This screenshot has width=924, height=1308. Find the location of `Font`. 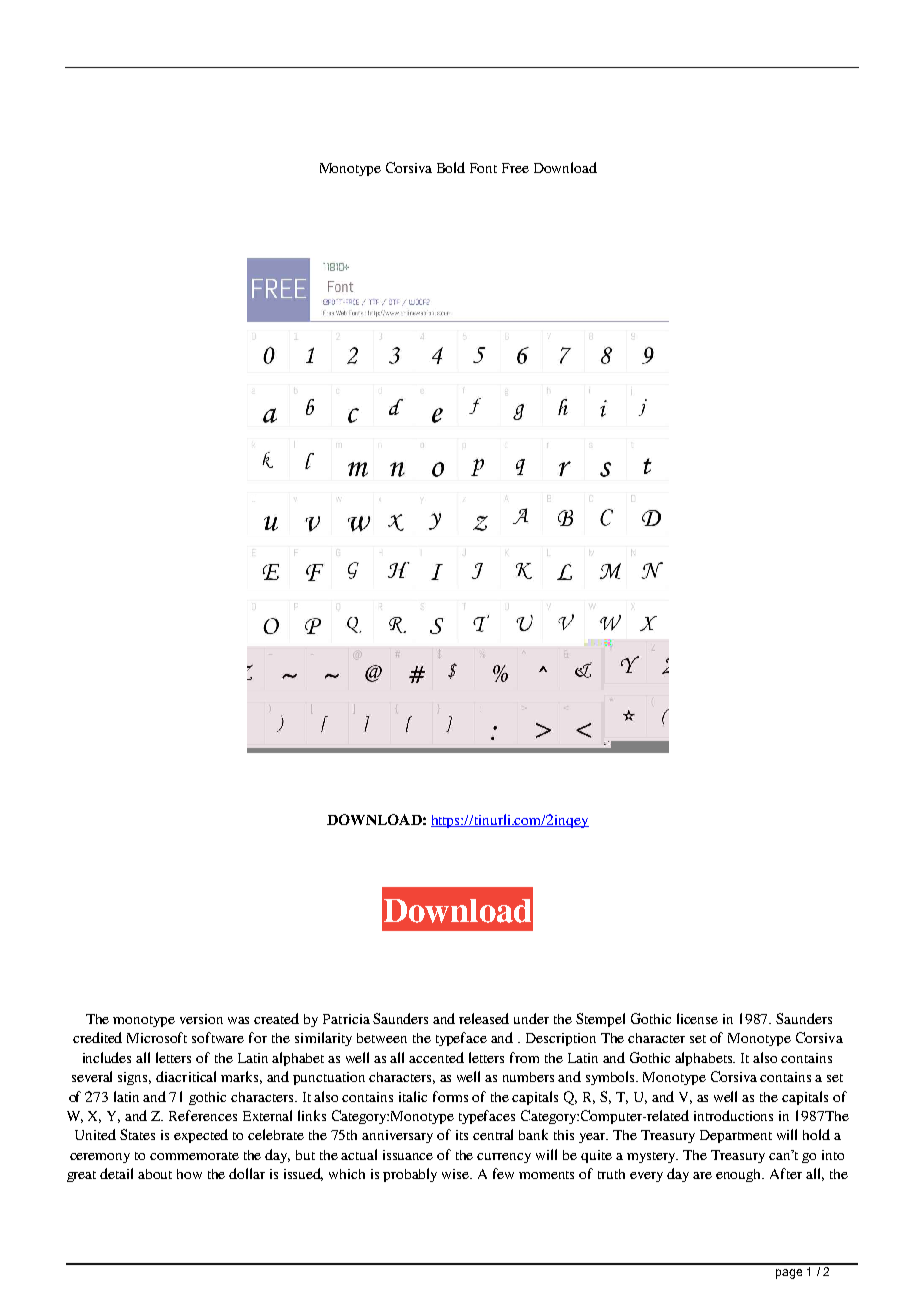

Font is located at coordinates (483, 168).
